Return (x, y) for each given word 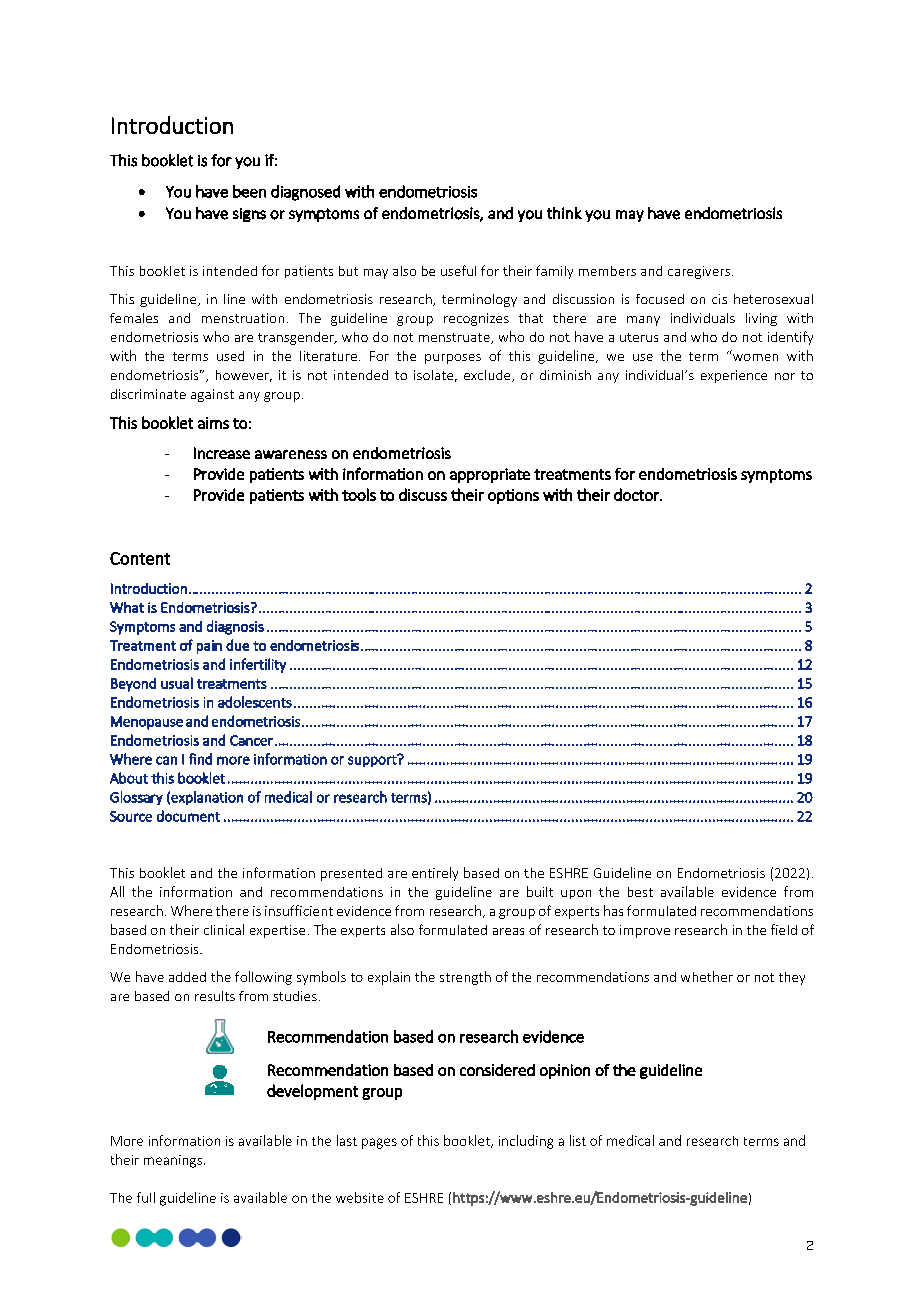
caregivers (699, 272)
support (373, 760)
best (640, 892)
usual (177, 683)
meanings (174, 1161)
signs (249, 215)
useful (458, 270)
